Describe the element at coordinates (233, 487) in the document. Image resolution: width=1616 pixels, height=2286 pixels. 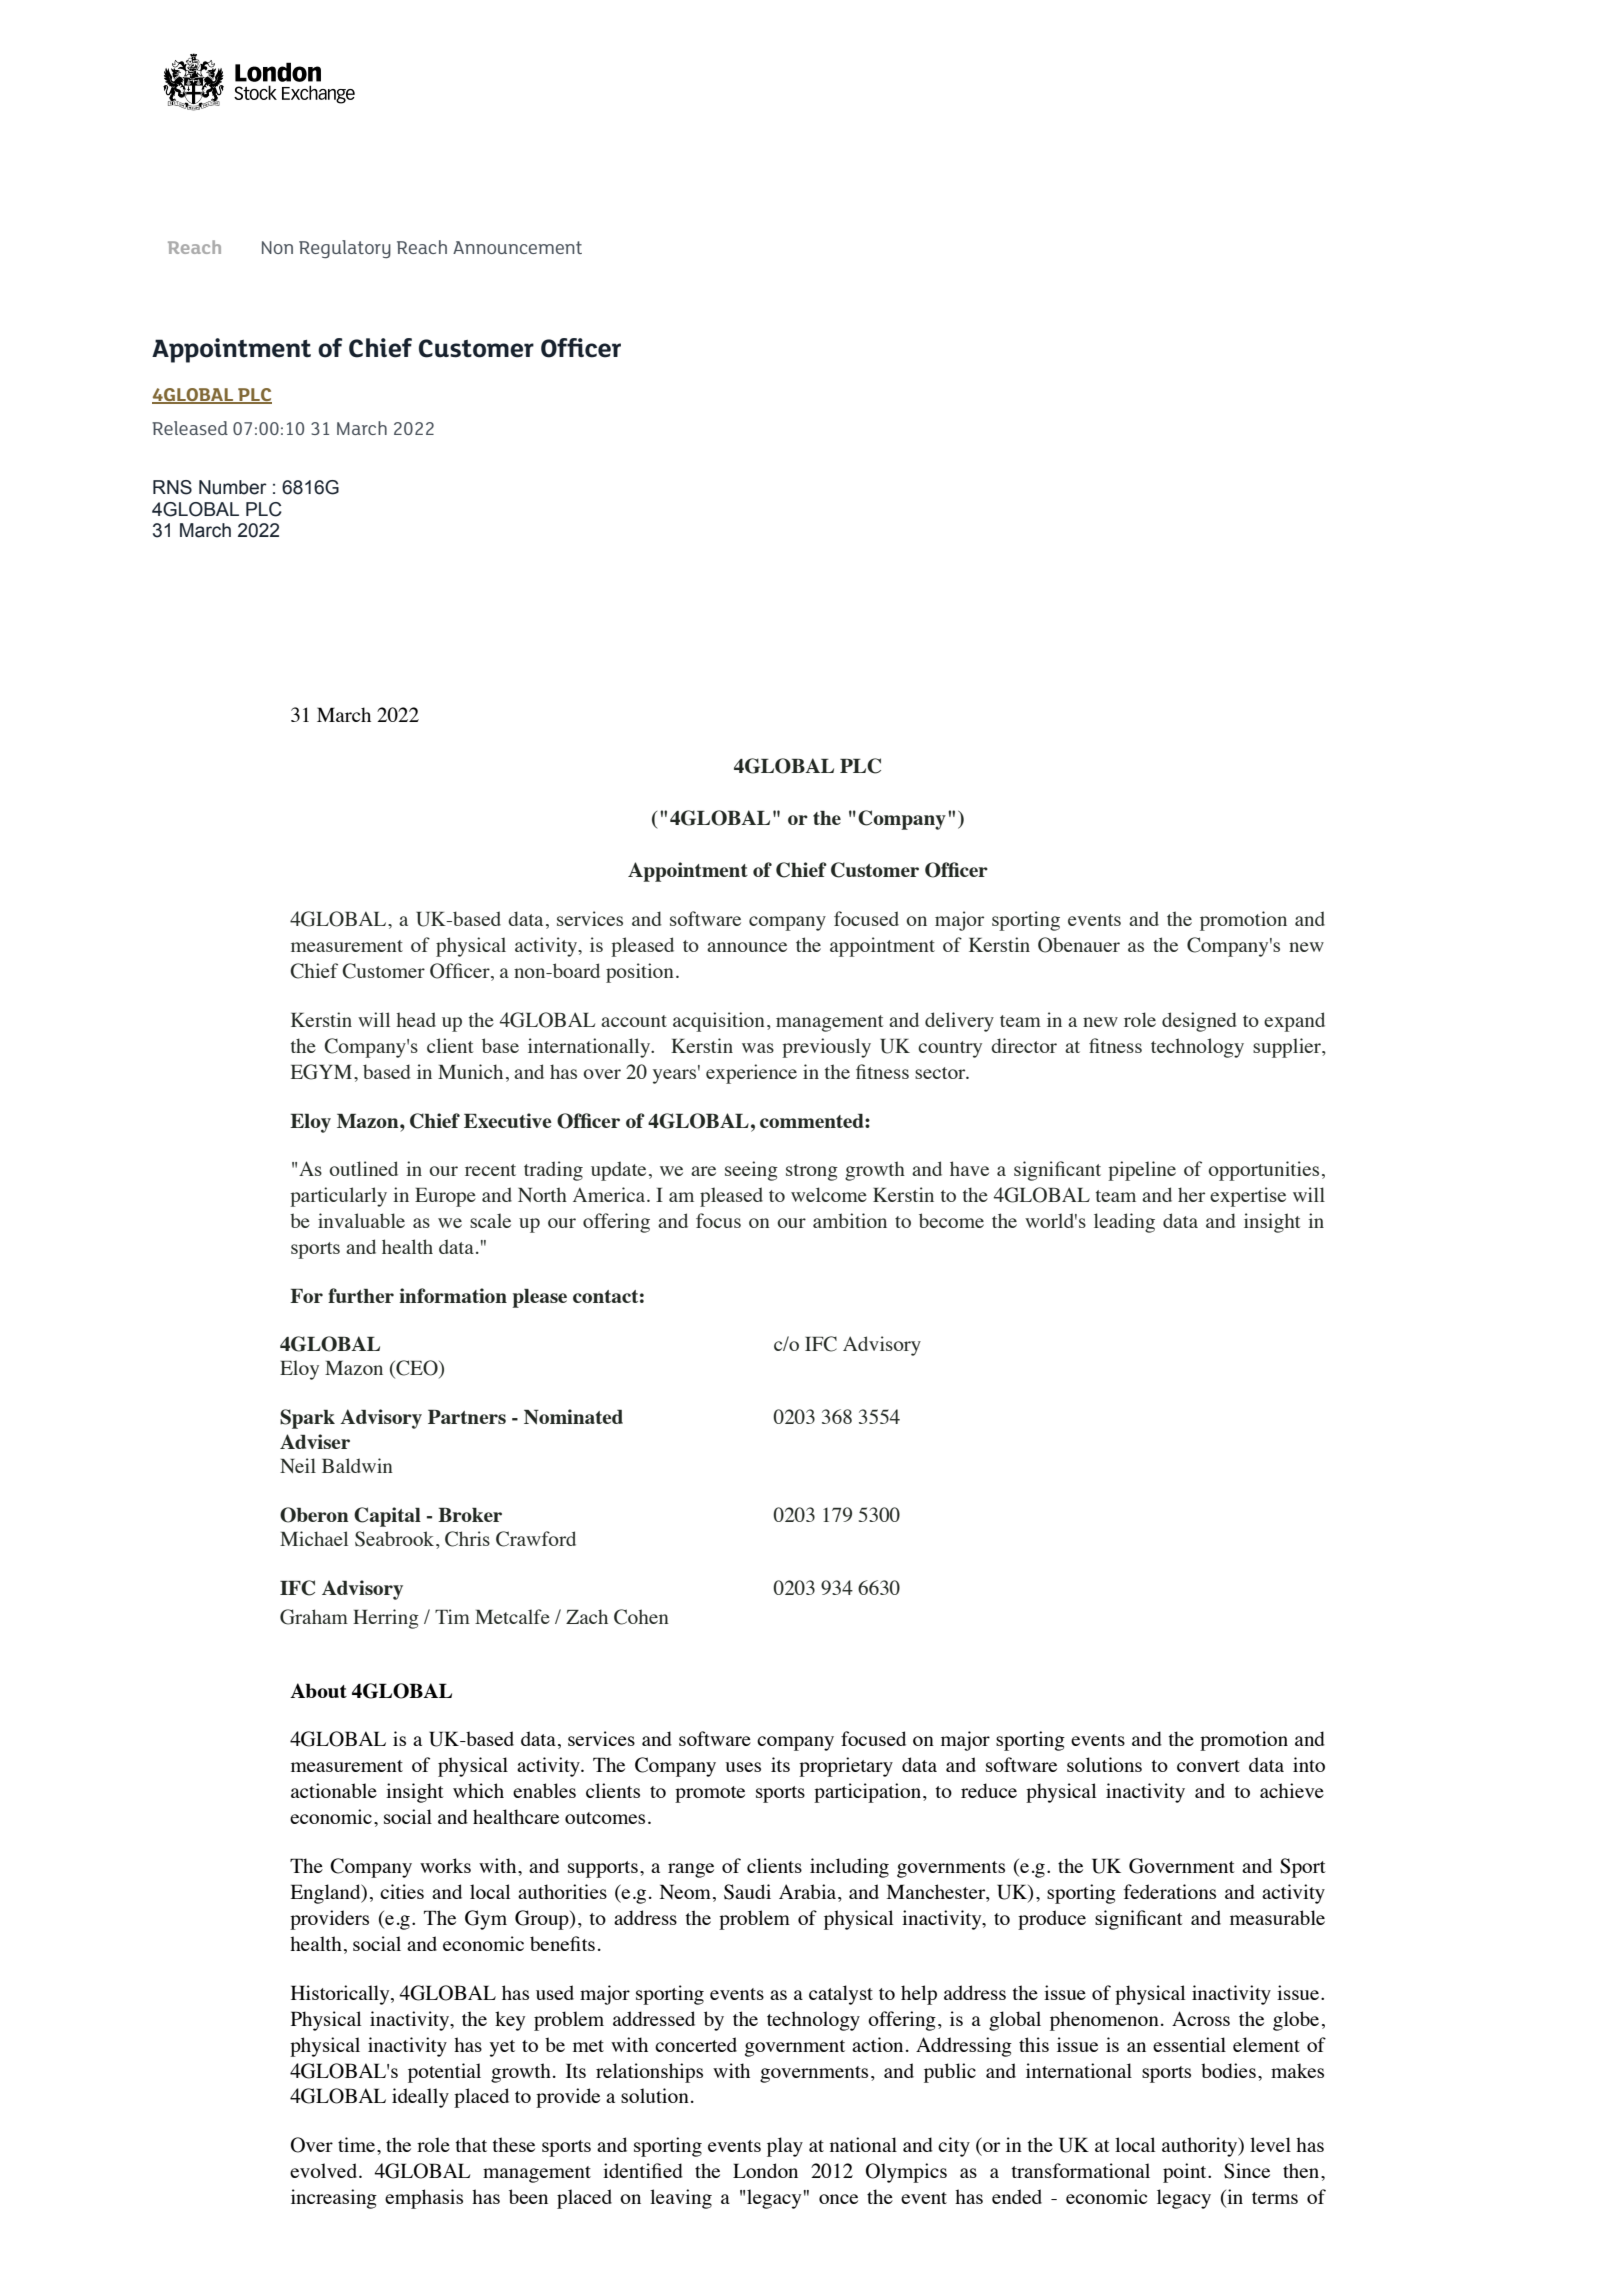
I see `Number` at that location.
